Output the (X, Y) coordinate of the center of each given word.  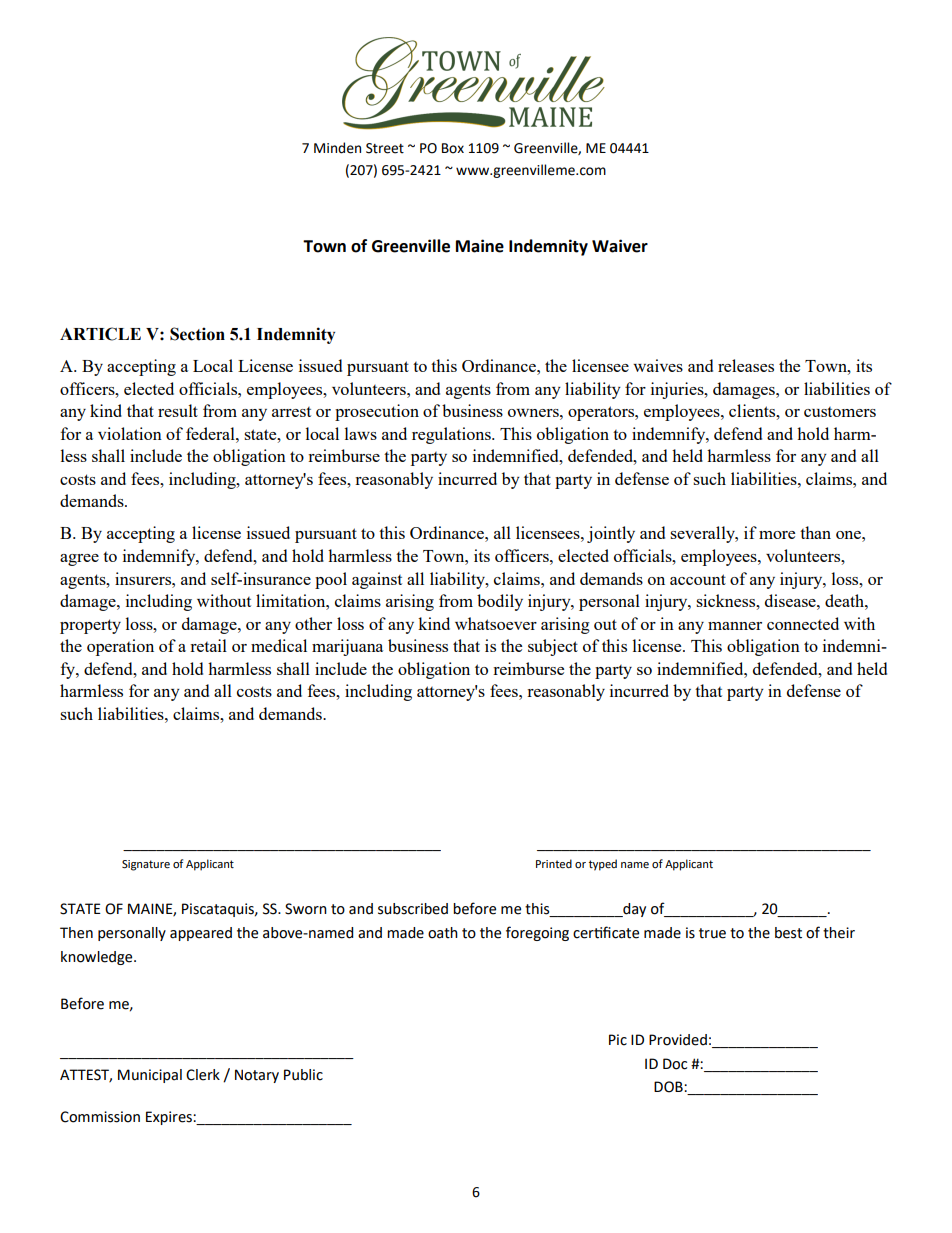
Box (453, 148)
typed (603, 865)
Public (303, 1075)
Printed (554, 864)
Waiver (620, 246)
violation (130, 433)
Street (385, 148)
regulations (452, 435)
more (777, 535)
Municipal (150, 1076)
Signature (146, 865)
